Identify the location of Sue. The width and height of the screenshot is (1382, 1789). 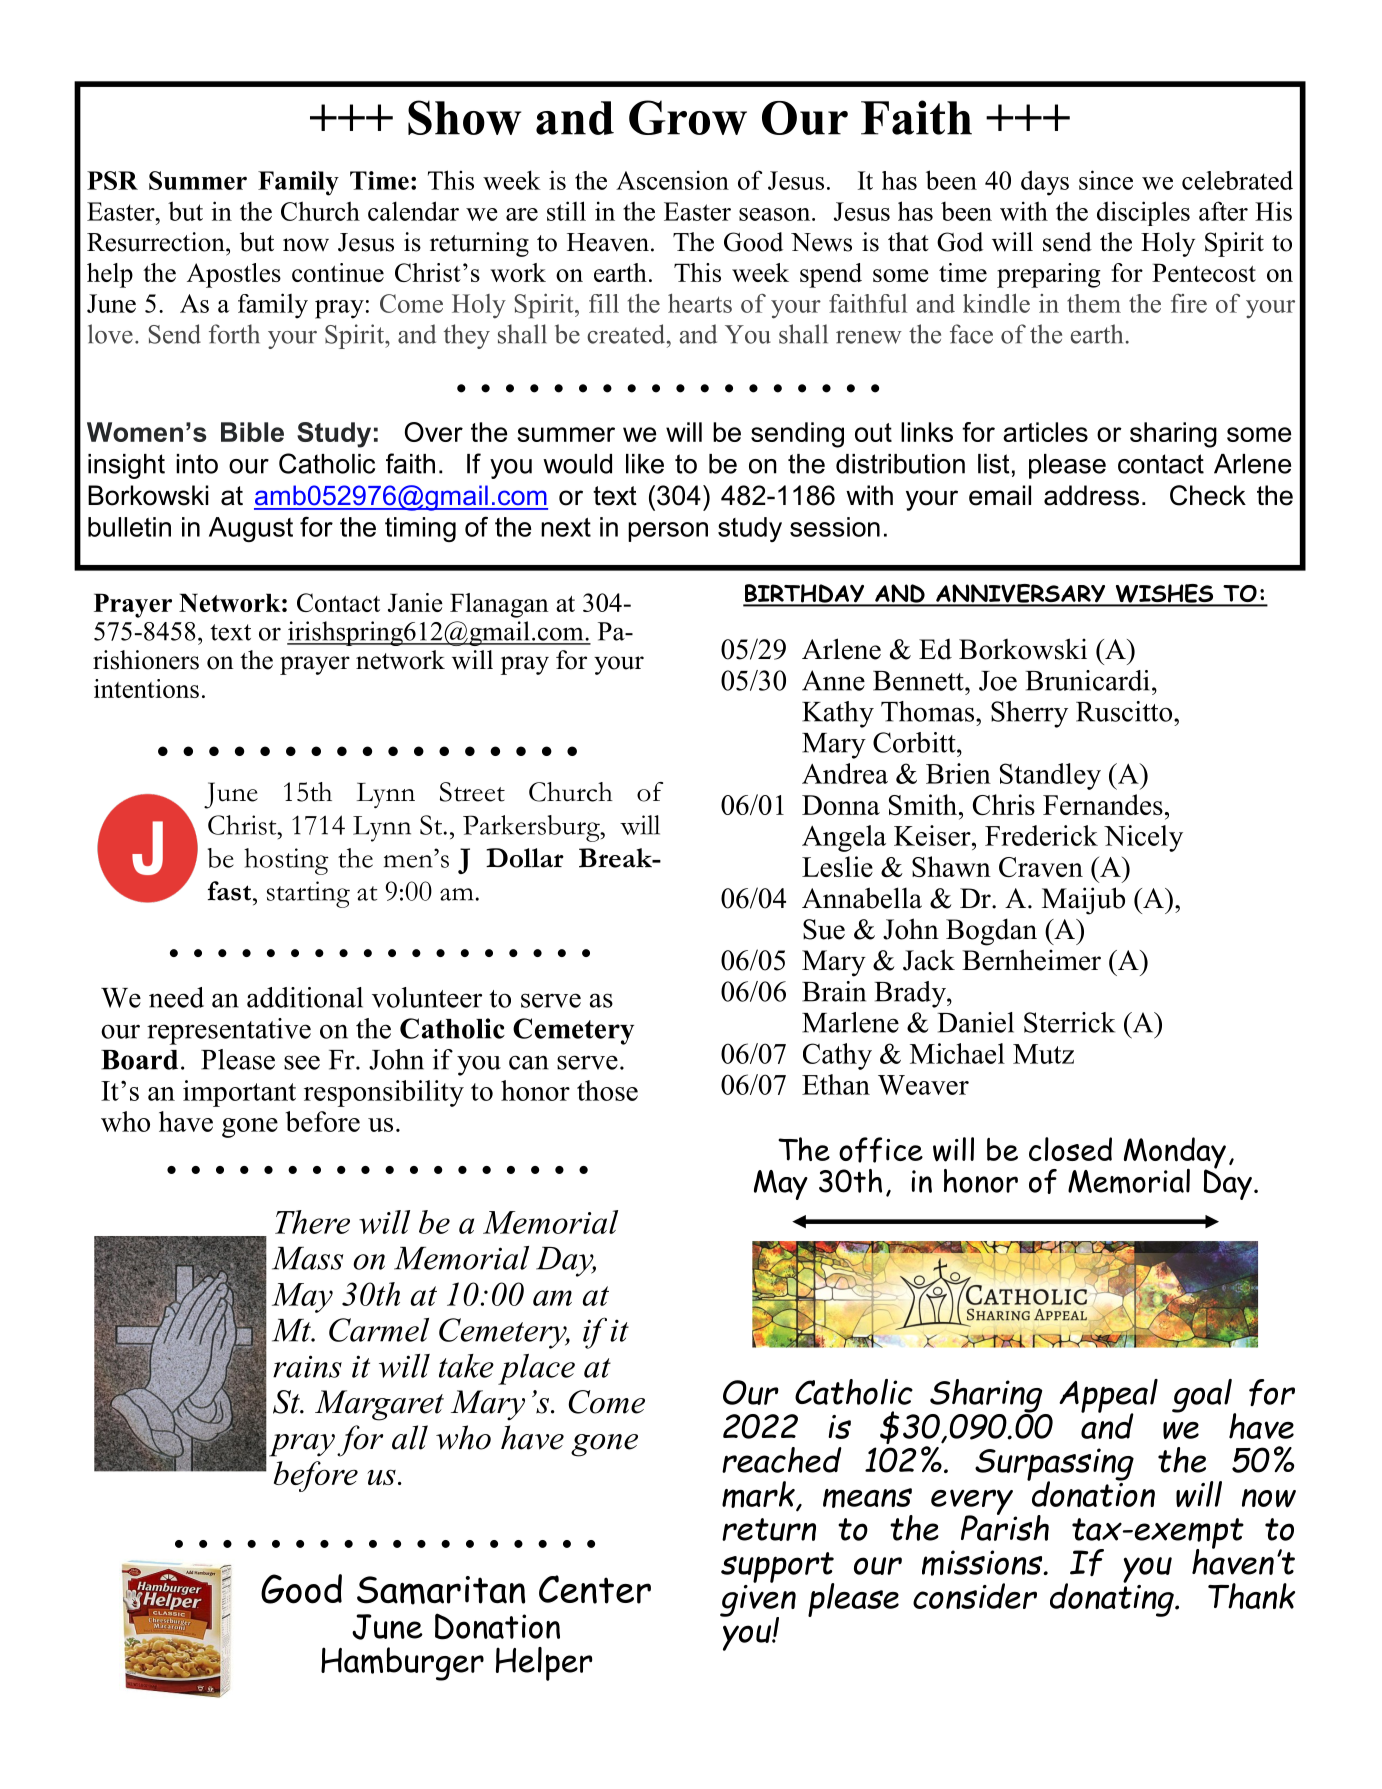
(824, 929).
